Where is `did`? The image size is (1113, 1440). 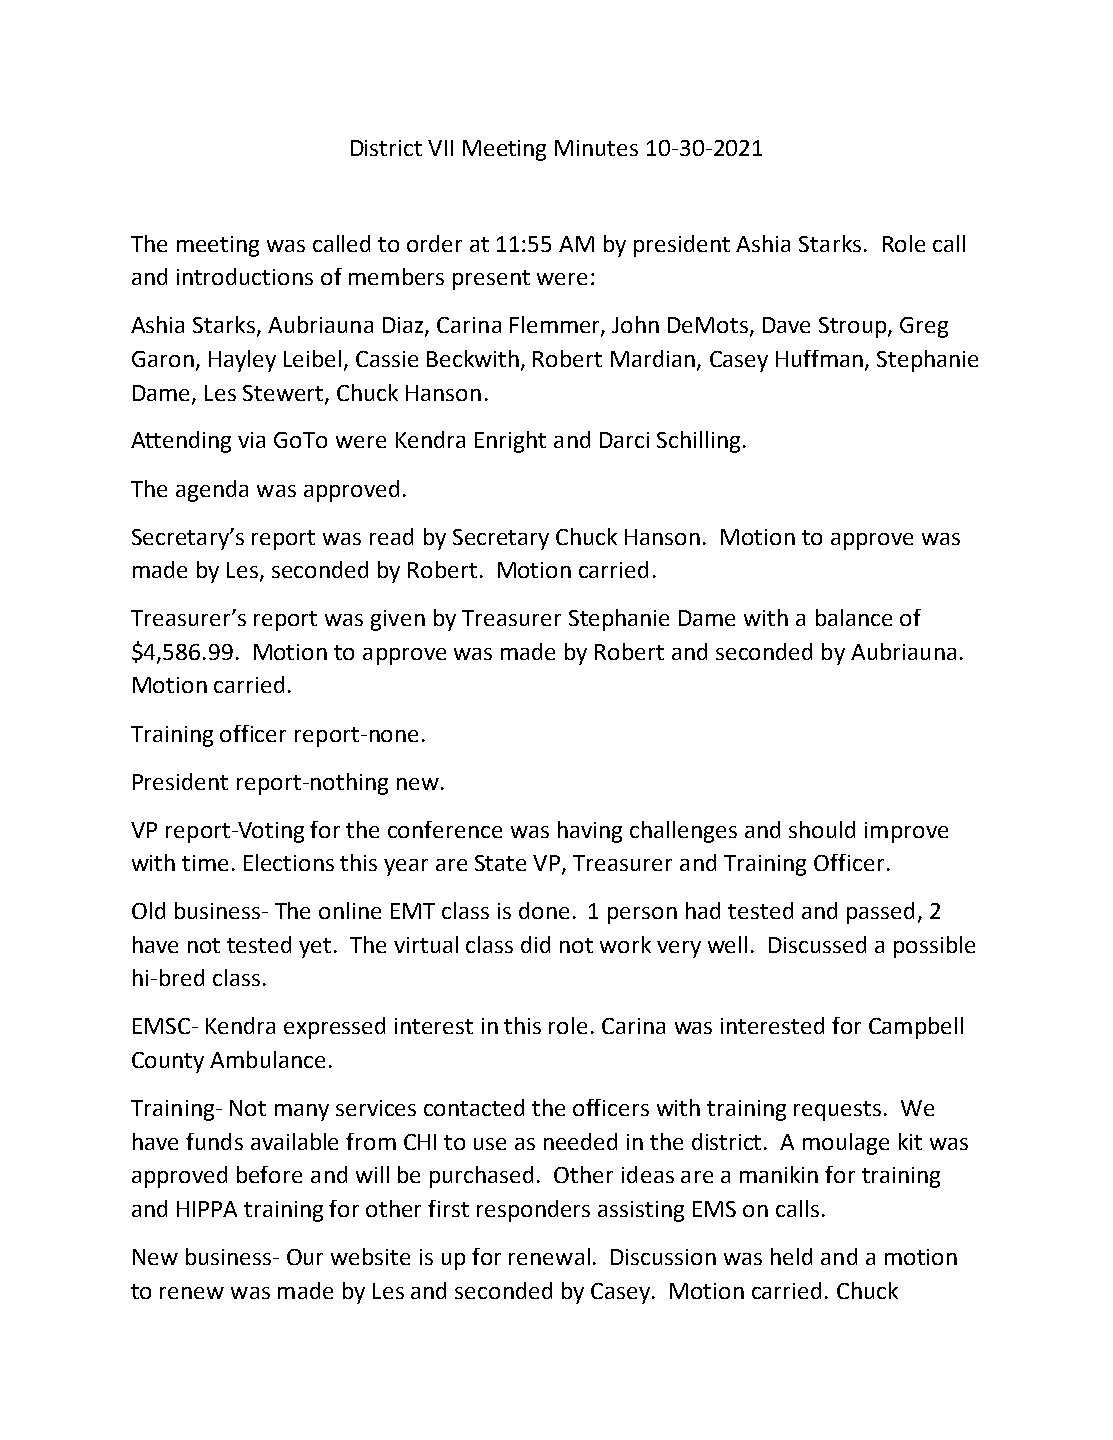 did is located at coordinates (535, 944).
